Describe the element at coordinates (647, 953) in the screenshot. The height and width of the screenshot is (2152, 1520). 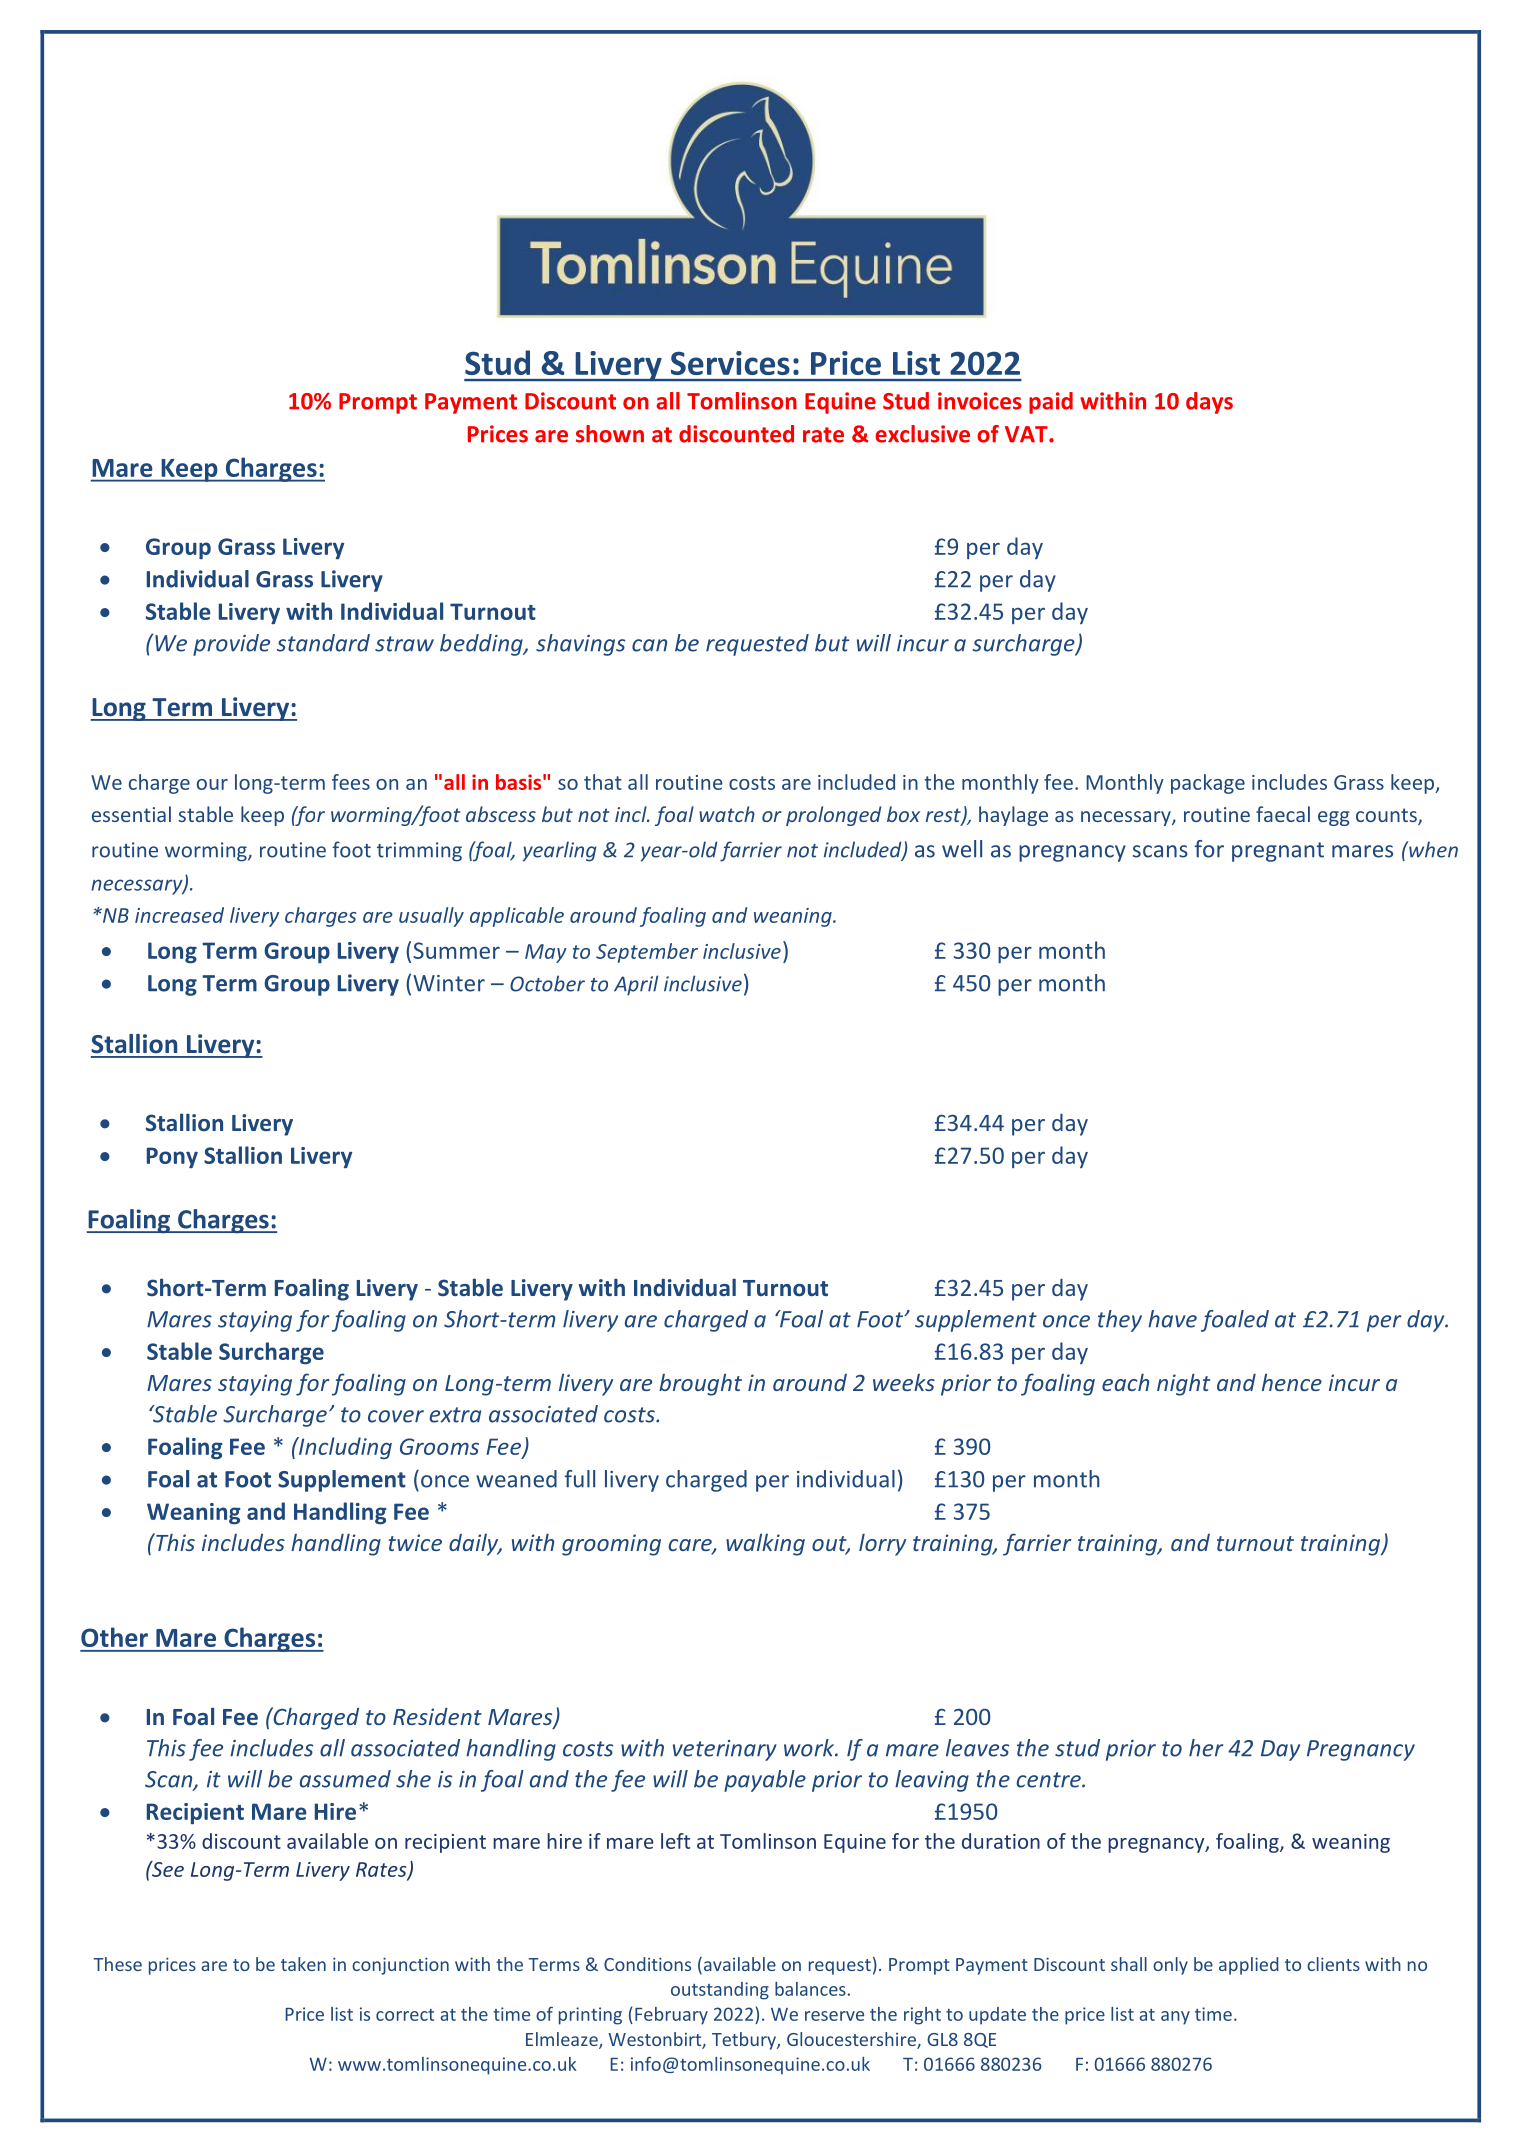
I see `September` at that location.
